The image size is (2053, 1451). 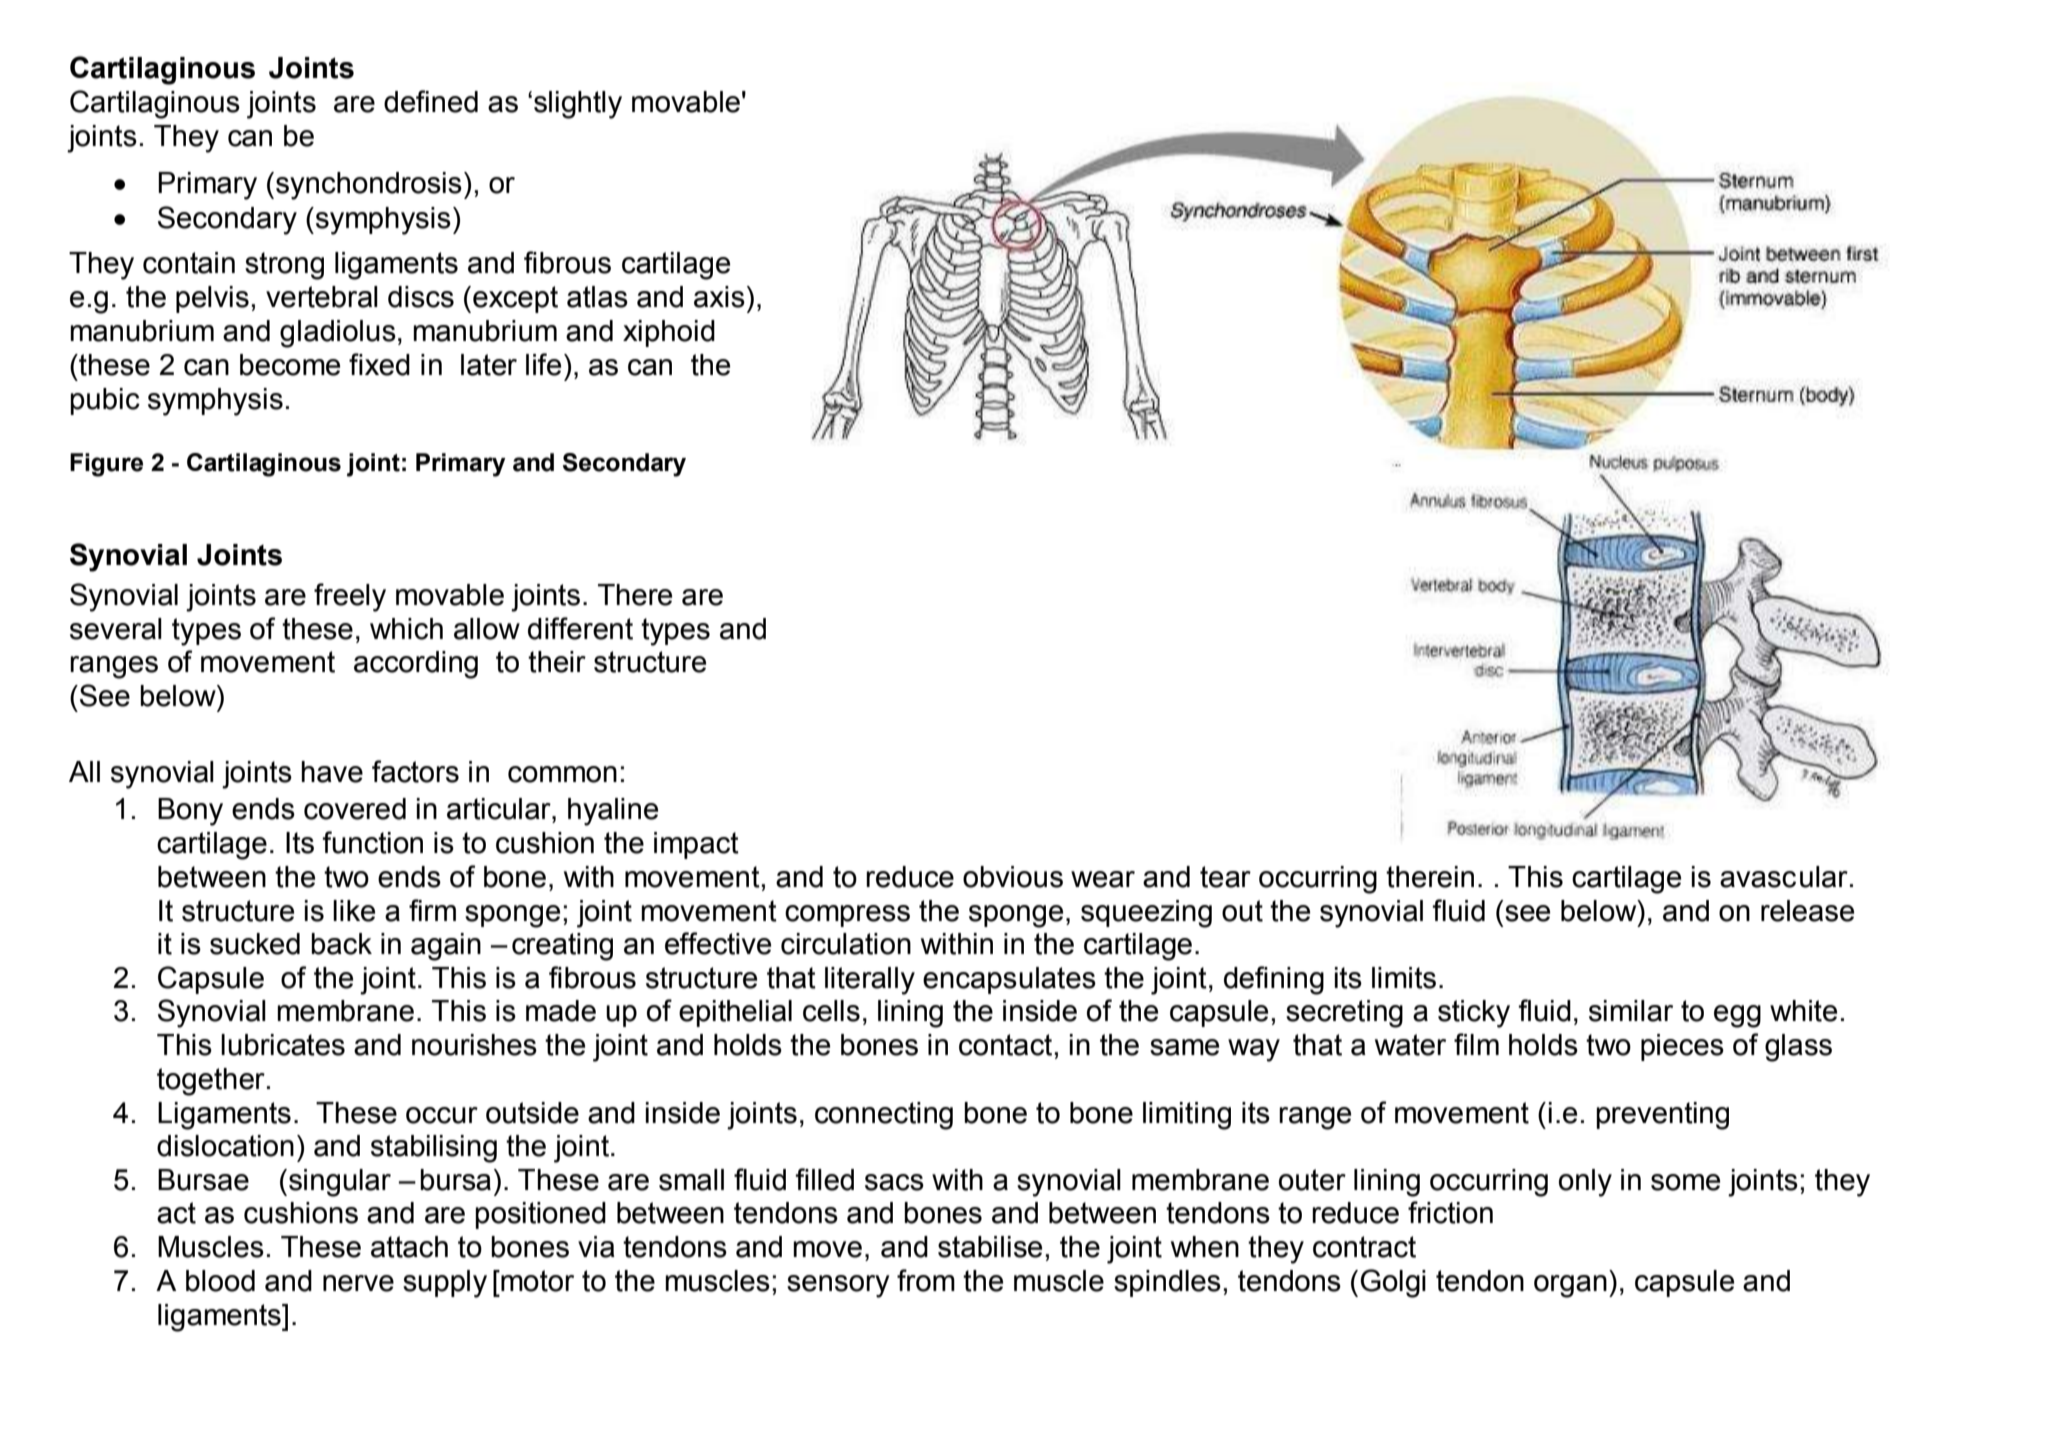 What do you see at coordinates (1570, 1286) in the image?
I see `organ` at bounding box center [1570, 1286].
